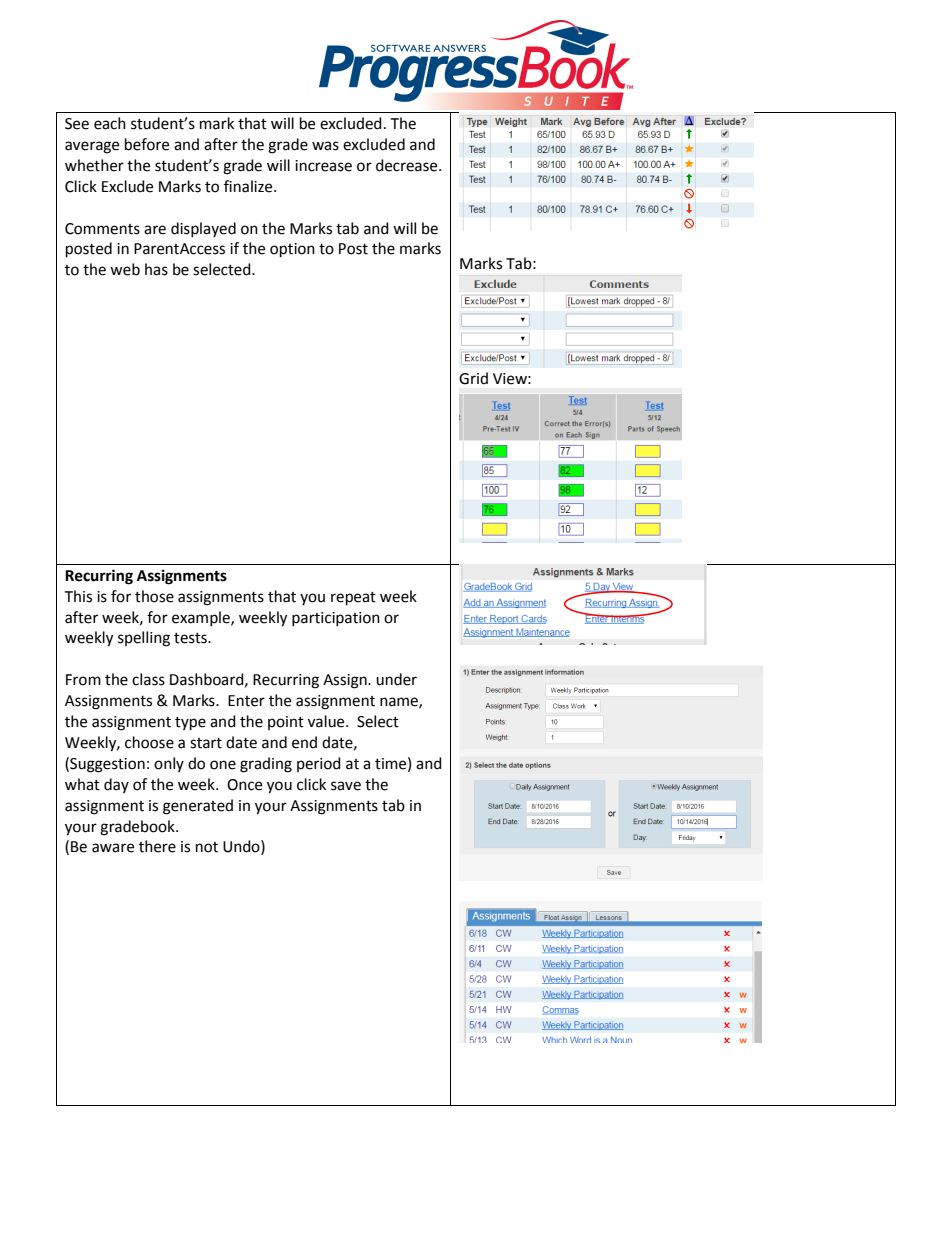 Image resolution: width=952 pixels, height=1233 pixels. Describe the element at coordinates (244, 785) in the screenshot. I see `Once` at that location.
